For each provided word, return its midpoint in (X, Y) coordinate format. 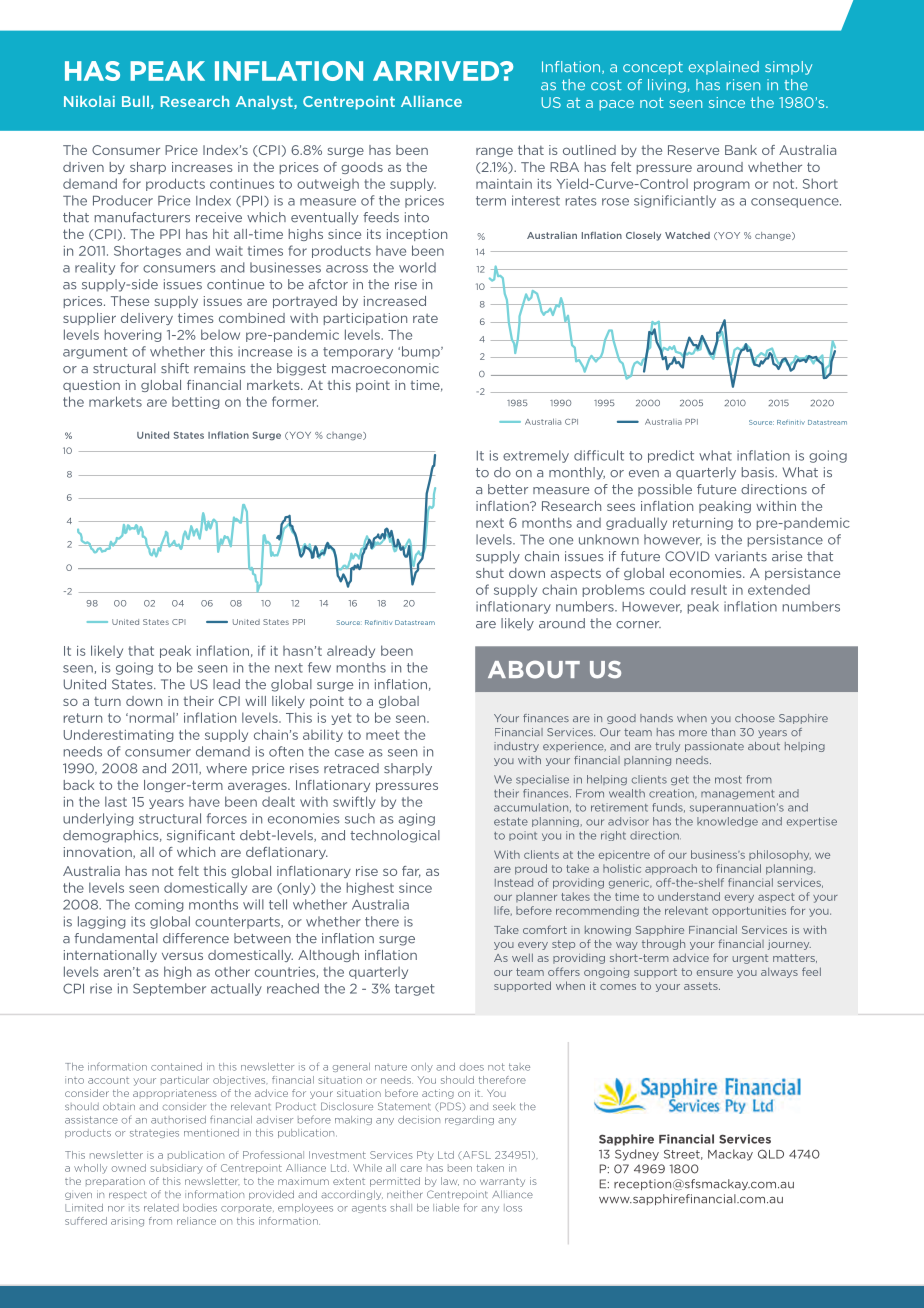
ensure (715, 973)
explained (724, 68)
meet (382, 735)
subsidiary (176, 1169)
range (494, 152)
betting (196, 403)
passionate (714, 747)
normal (152, 717)
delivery (147, 319)
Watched (687, 235)
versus (182, 956)
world (417, 267)
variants (741, 556)
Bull (135, 101)
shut (490, 573)
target (415, 990)
